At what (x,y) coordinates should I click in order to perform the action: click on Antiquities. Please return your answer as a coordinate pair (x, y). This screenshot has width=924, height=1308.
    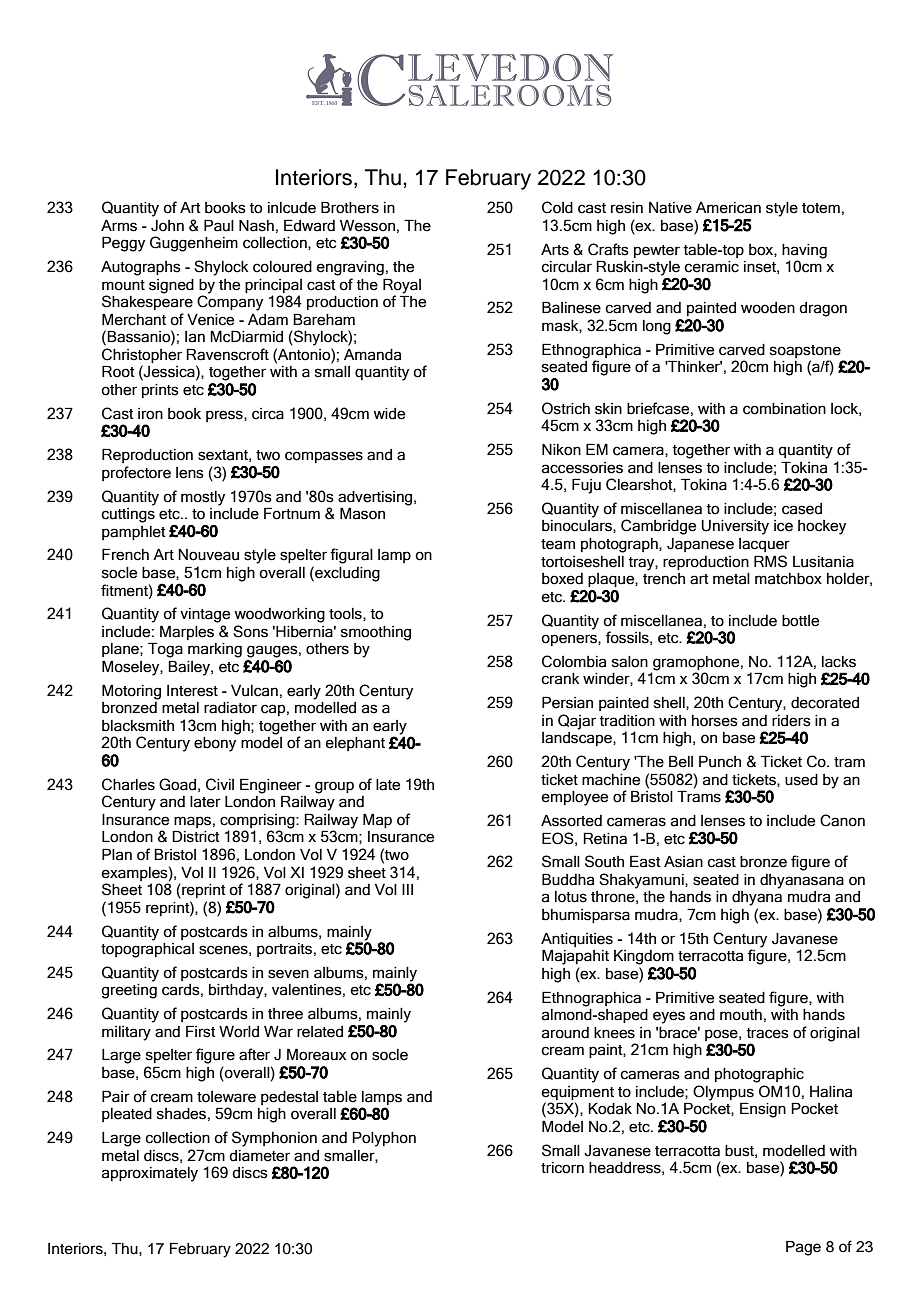
    Looking at the image, I should click on (577, 940).
